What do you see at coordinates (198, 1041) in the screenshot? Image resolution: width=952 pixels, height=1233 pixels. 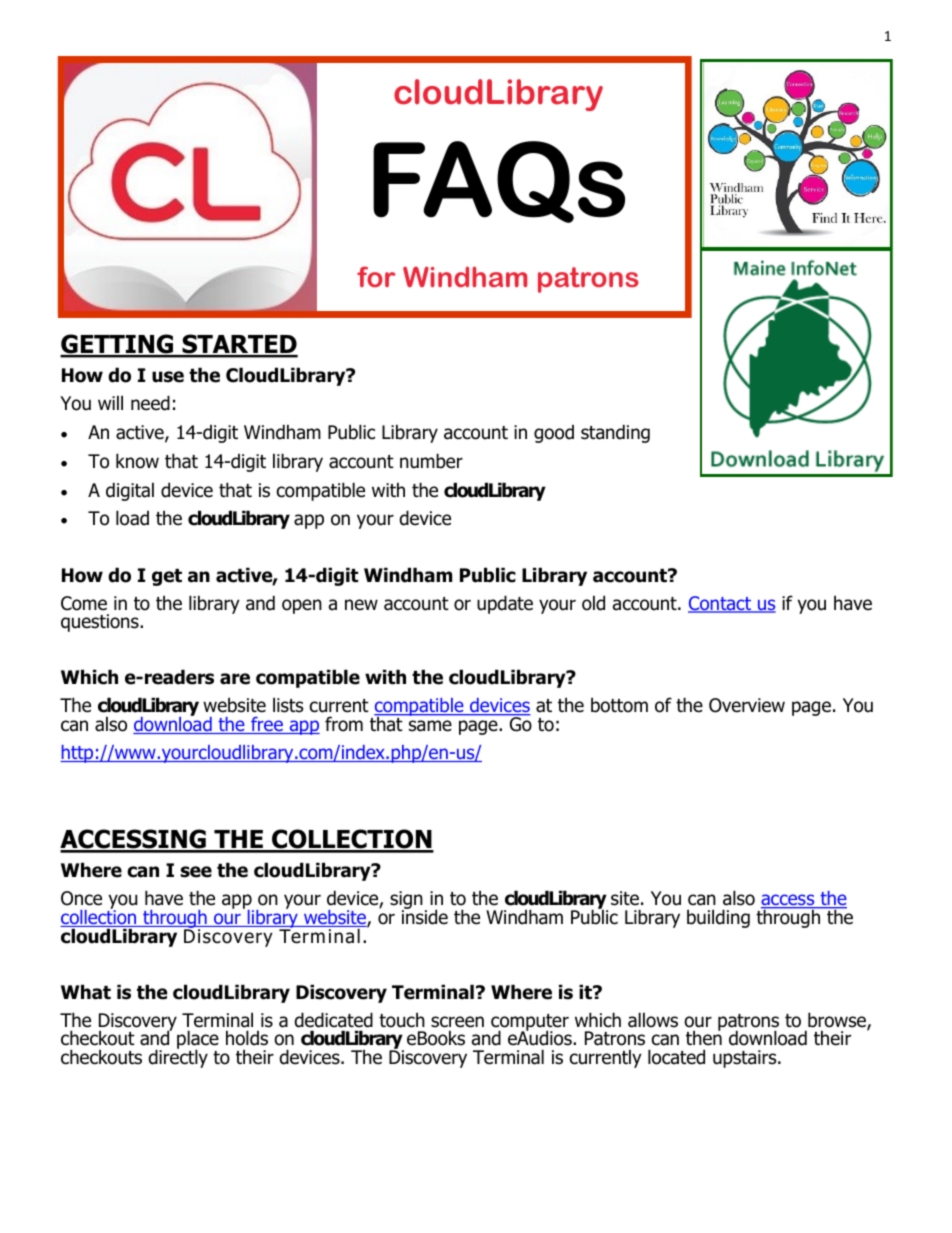 I see `place` at bounding box center [198, 1041].
